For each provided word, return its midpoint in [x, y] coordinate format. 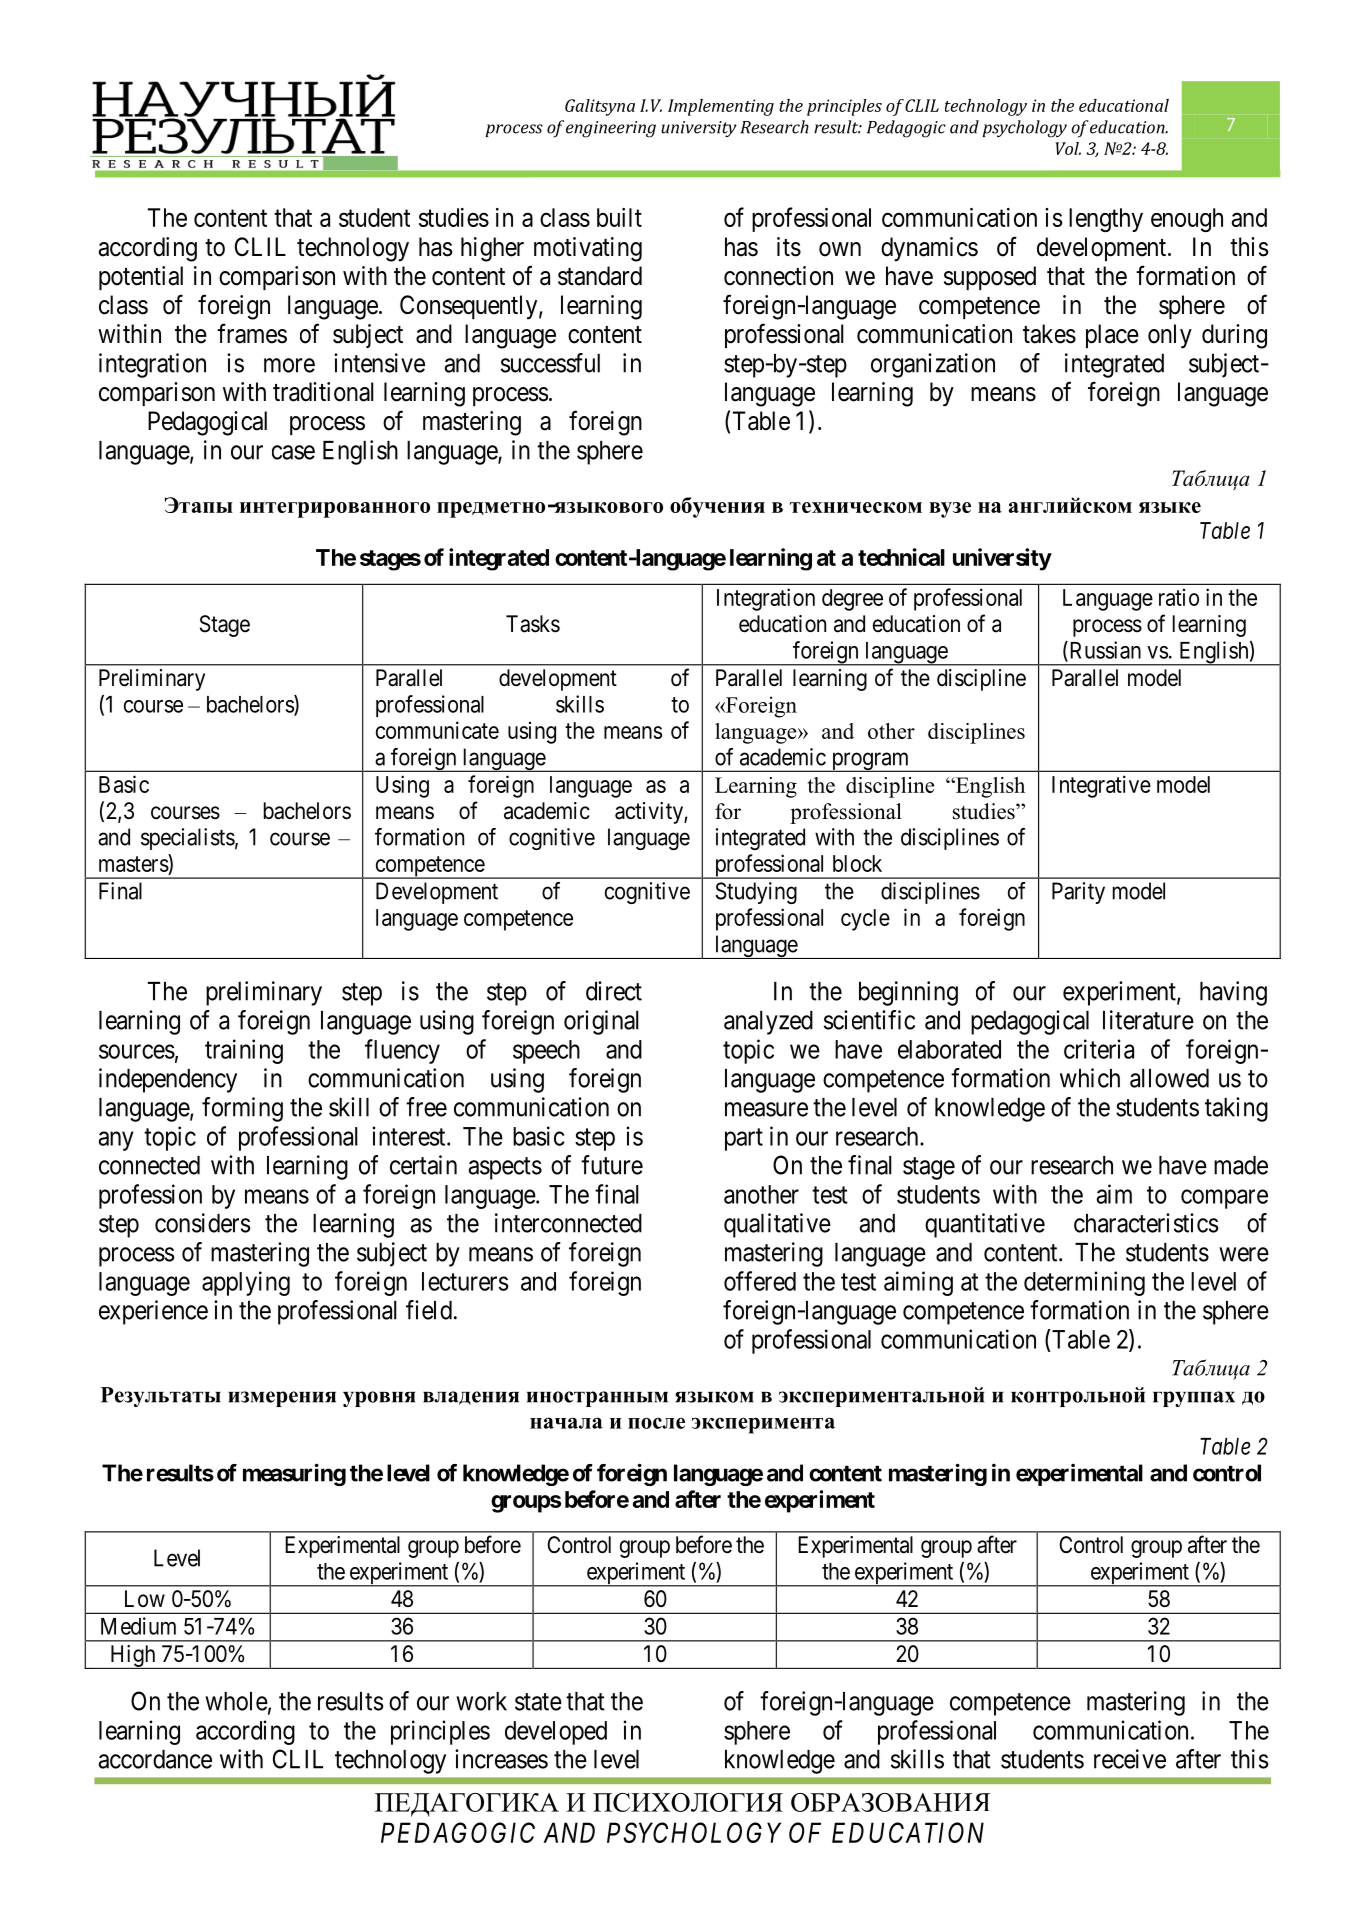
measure [766, 1109]
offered [760, 1281]
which [1090, 1078]
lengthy [1106, 220]
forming [242, 1109]
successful [550, 363]
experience [153, 1312]
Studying [756, 893]
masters [134, 864]
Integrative [1101, 786]
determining [1084, 1283]
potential [141, 278]
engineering [611, 129]
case [293, 452]
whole [236, 1701]
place [1112, 336]
